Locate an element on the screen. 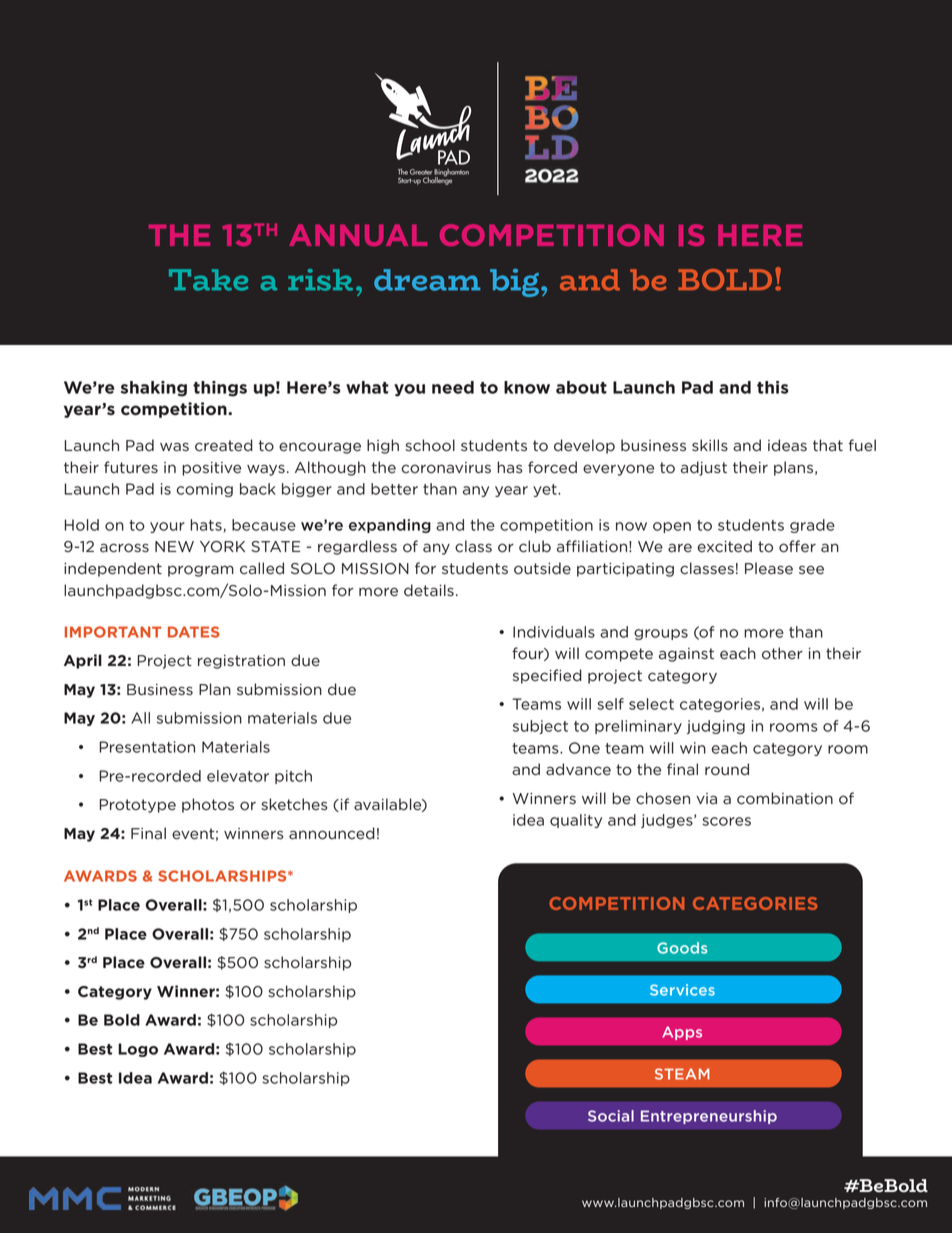 The image size is (952, 1233). school is located at coordinates (430, 445).
